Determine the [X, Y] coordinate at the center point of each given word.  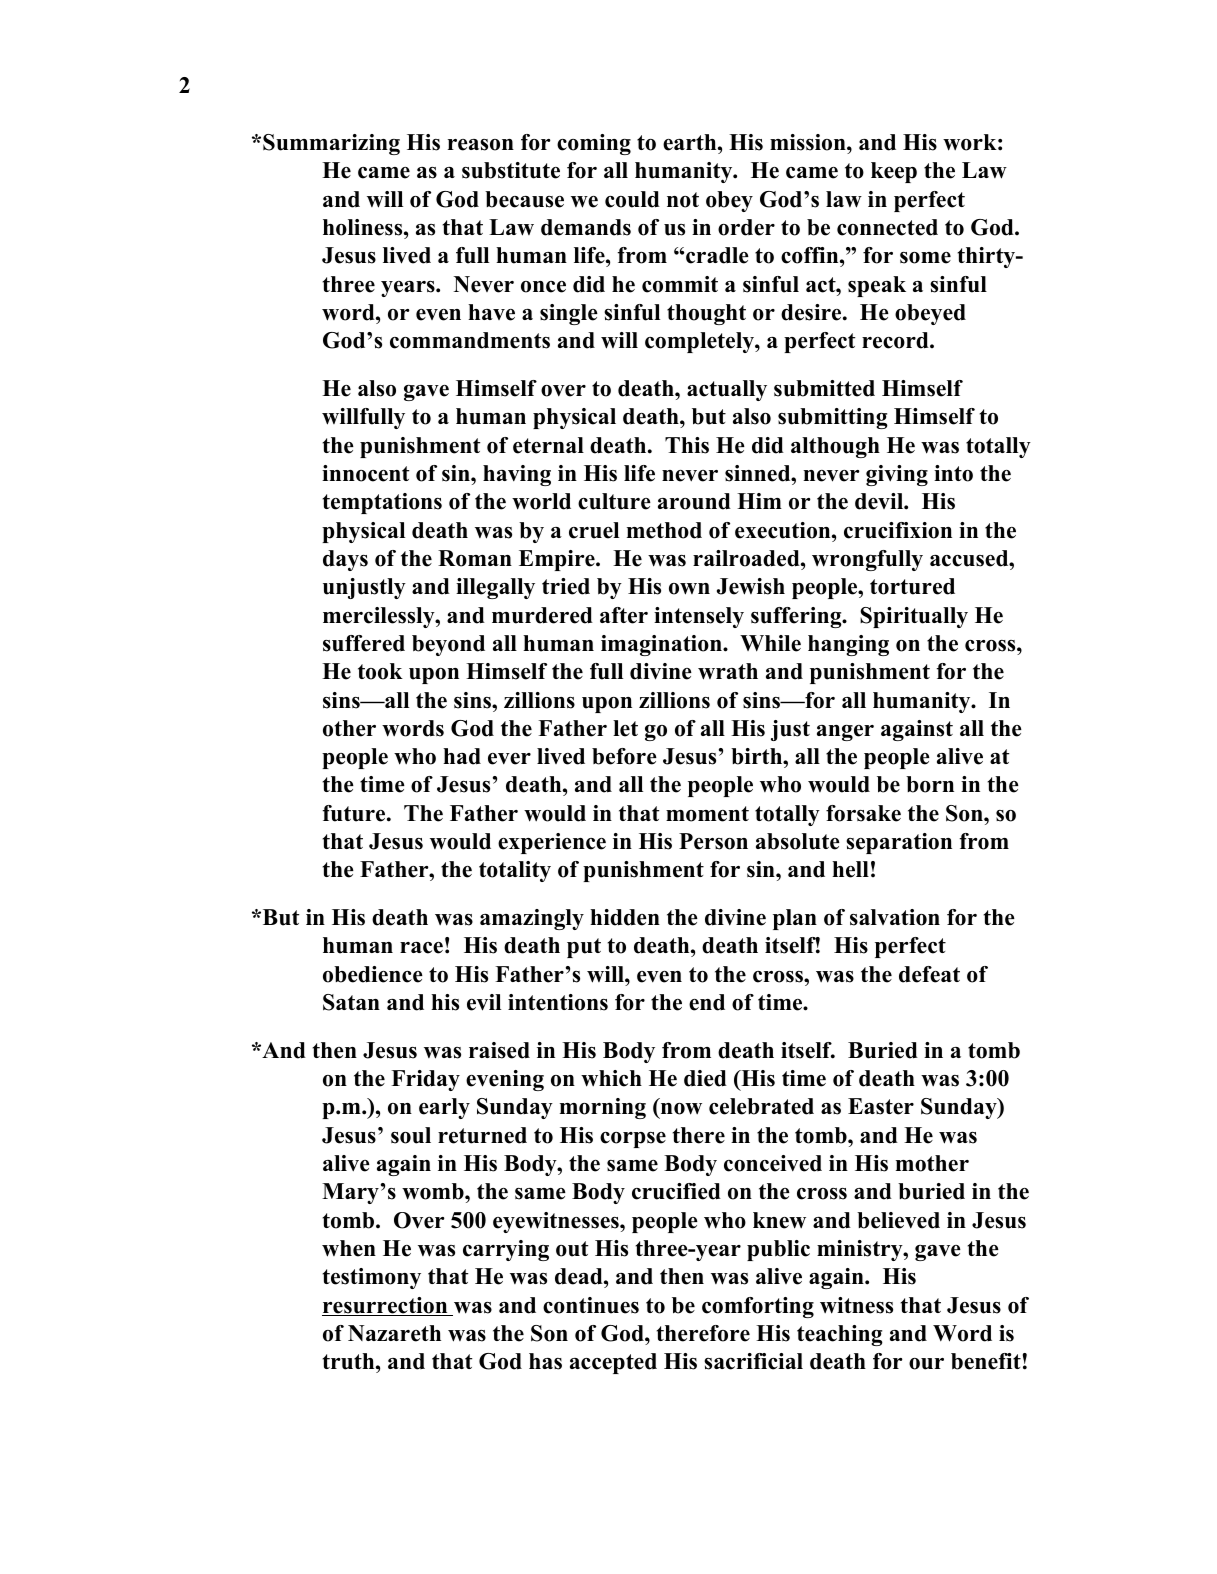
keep [894, 172]
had [462, 756]
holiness [364, 227]
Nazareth [394, 1333]
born [930, 784]
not [683, 200]
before [624, 756]
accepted [613, 1363]
